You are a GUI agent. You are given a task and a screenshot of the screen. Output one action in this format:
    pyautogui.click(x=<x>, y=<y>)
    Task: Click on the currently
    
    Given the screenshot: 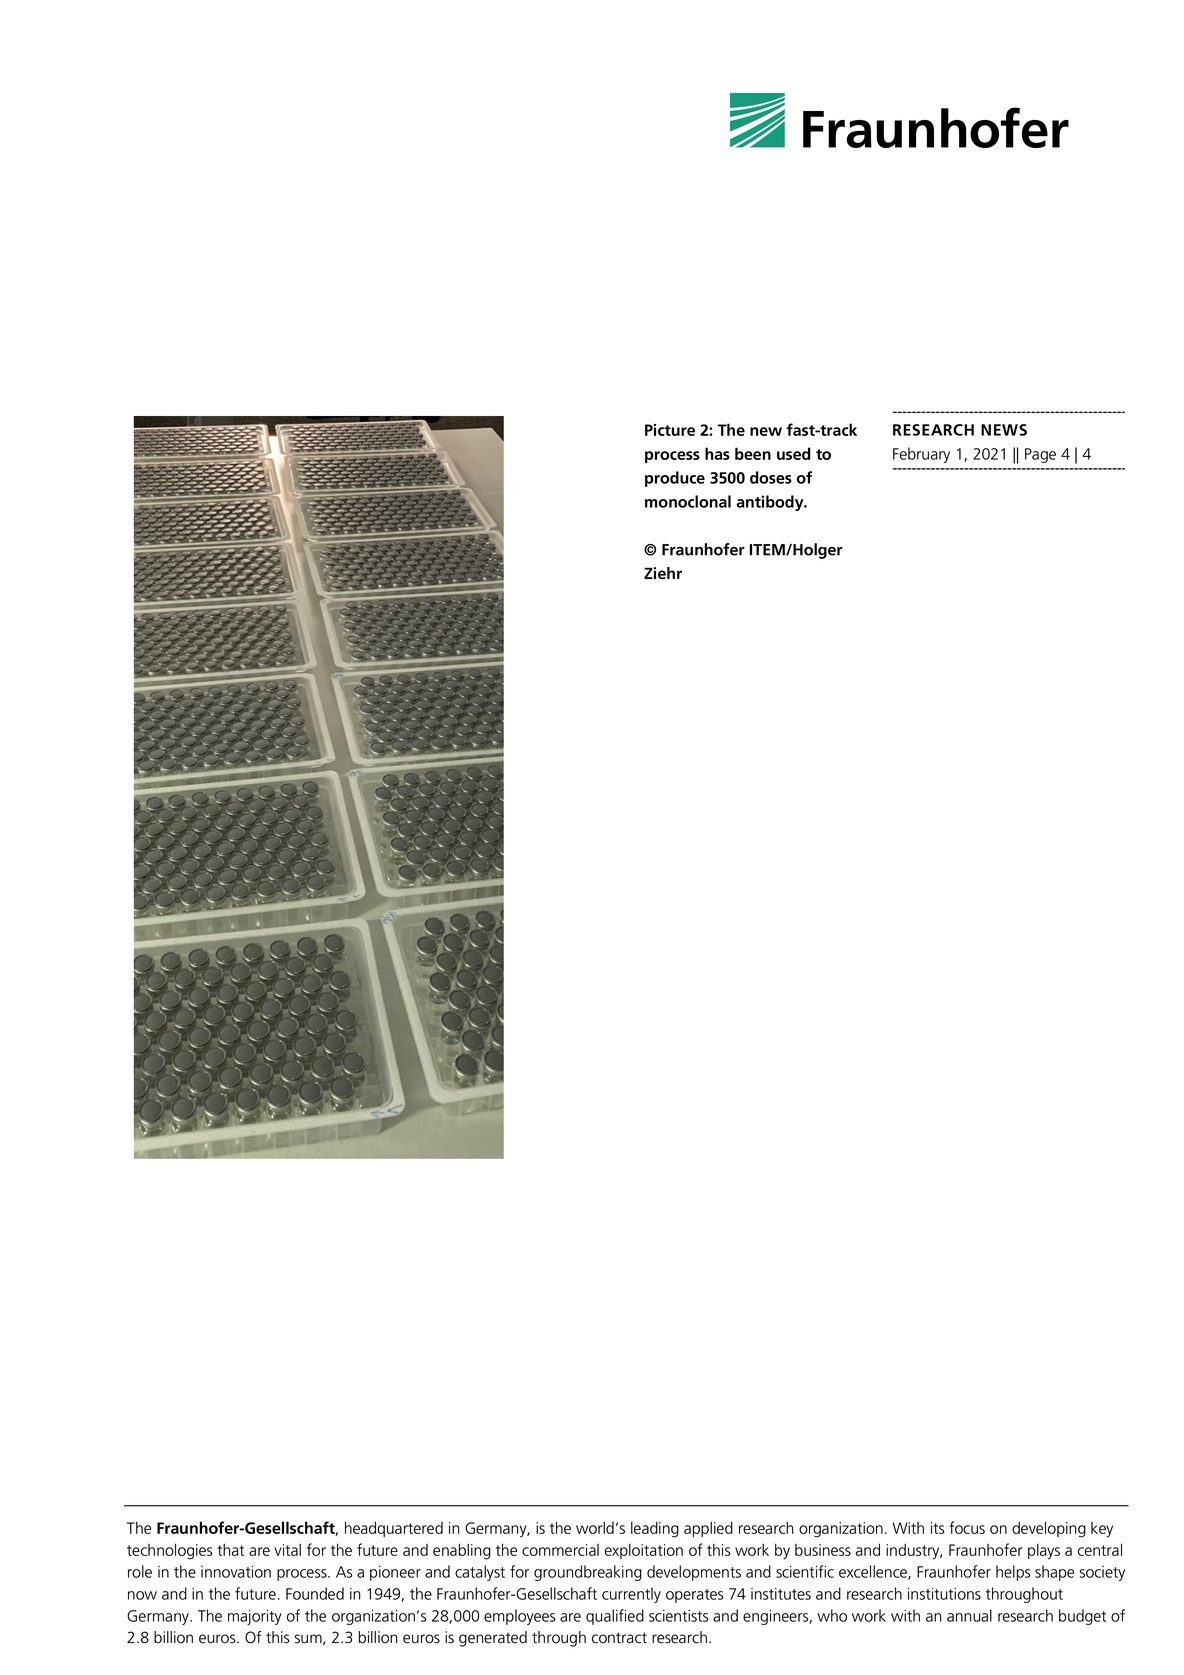 What is the action you would take?
    pyautogui.click(x=631, y=1595)
